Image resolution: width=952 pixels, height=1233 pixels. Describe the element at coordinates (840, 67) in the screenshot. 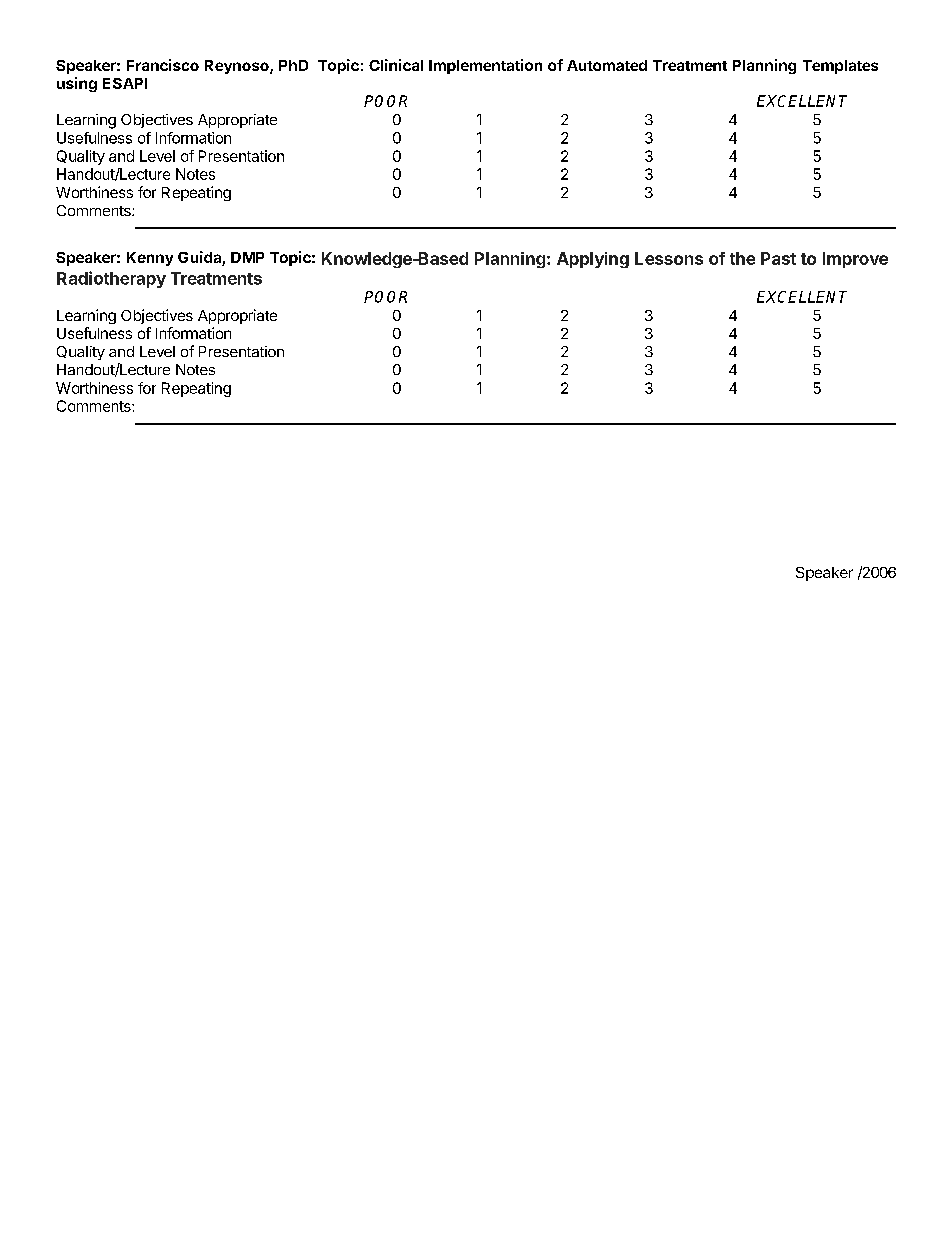

I see `Templates` at that location.
